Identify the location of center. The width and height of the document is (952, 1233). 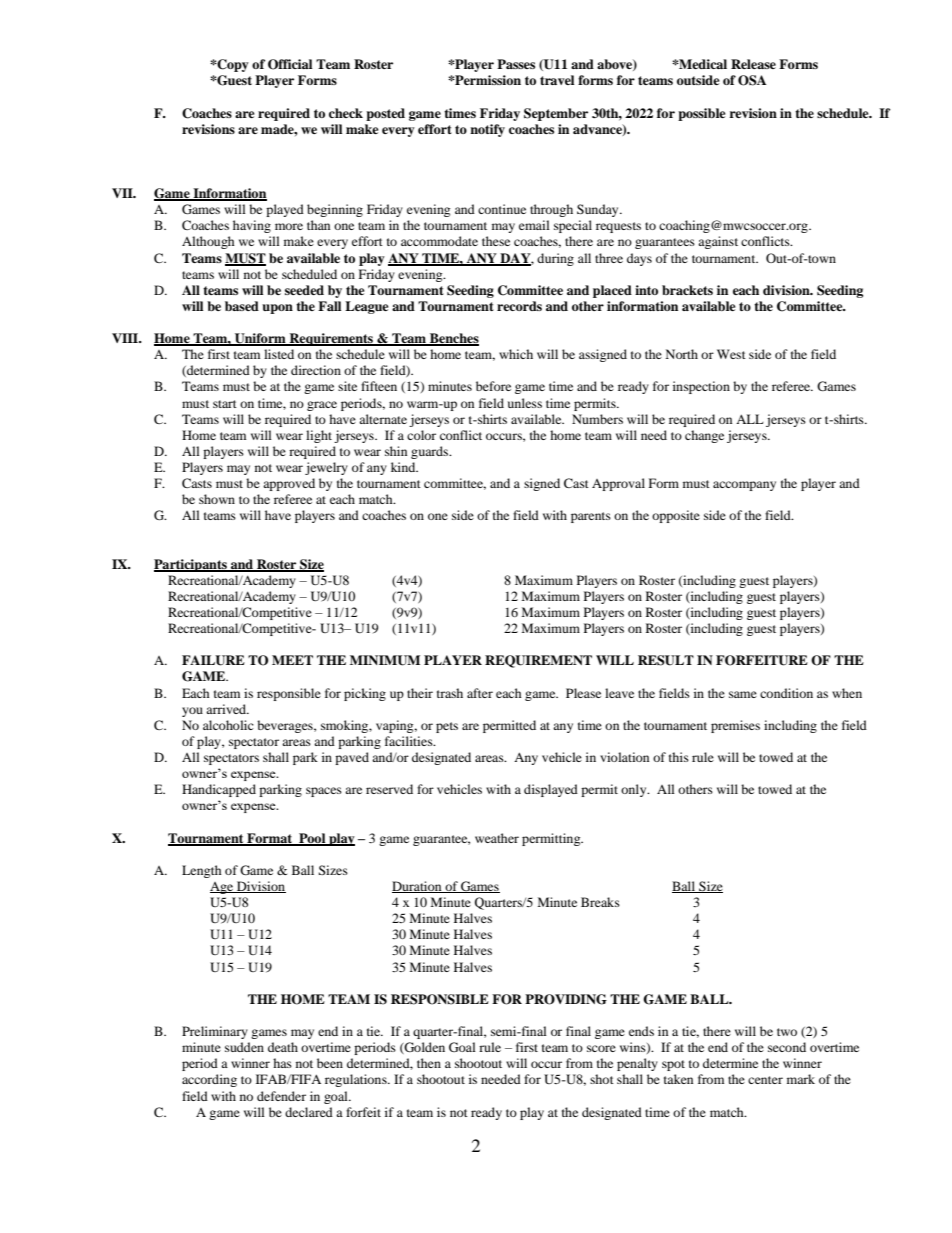
(765, 1080).
